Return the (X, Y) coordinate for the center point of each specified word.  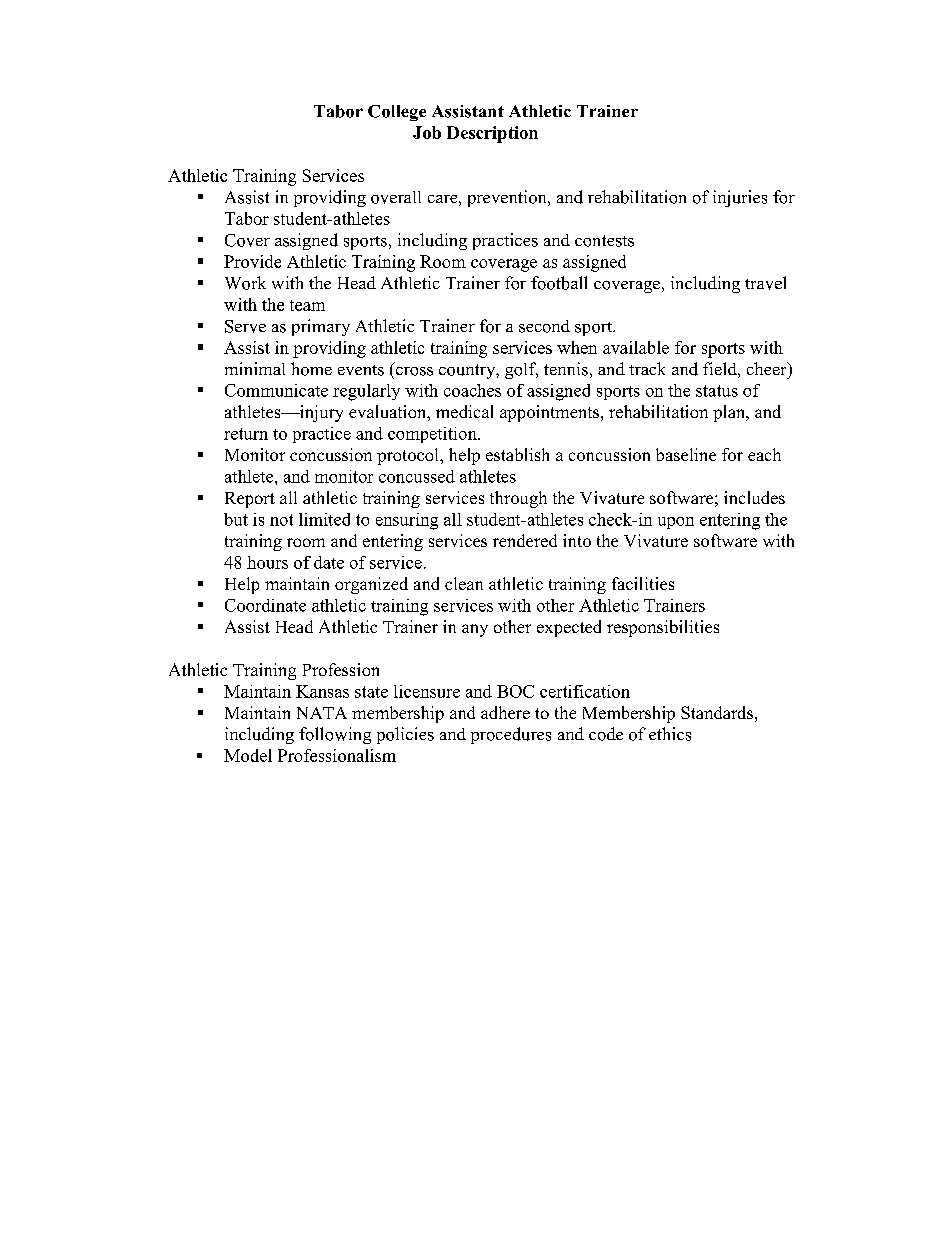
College (397, 113)
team (307, 305)
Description (492, 134)
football (559, 283)
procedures (511, 735)
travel (765, 283)
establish (517, 454)
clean (464, 583)
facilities (643, 583)
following (335, 735)
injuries (740, 198)
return (246, 434)
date (329, 562)
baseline (686, 454)
